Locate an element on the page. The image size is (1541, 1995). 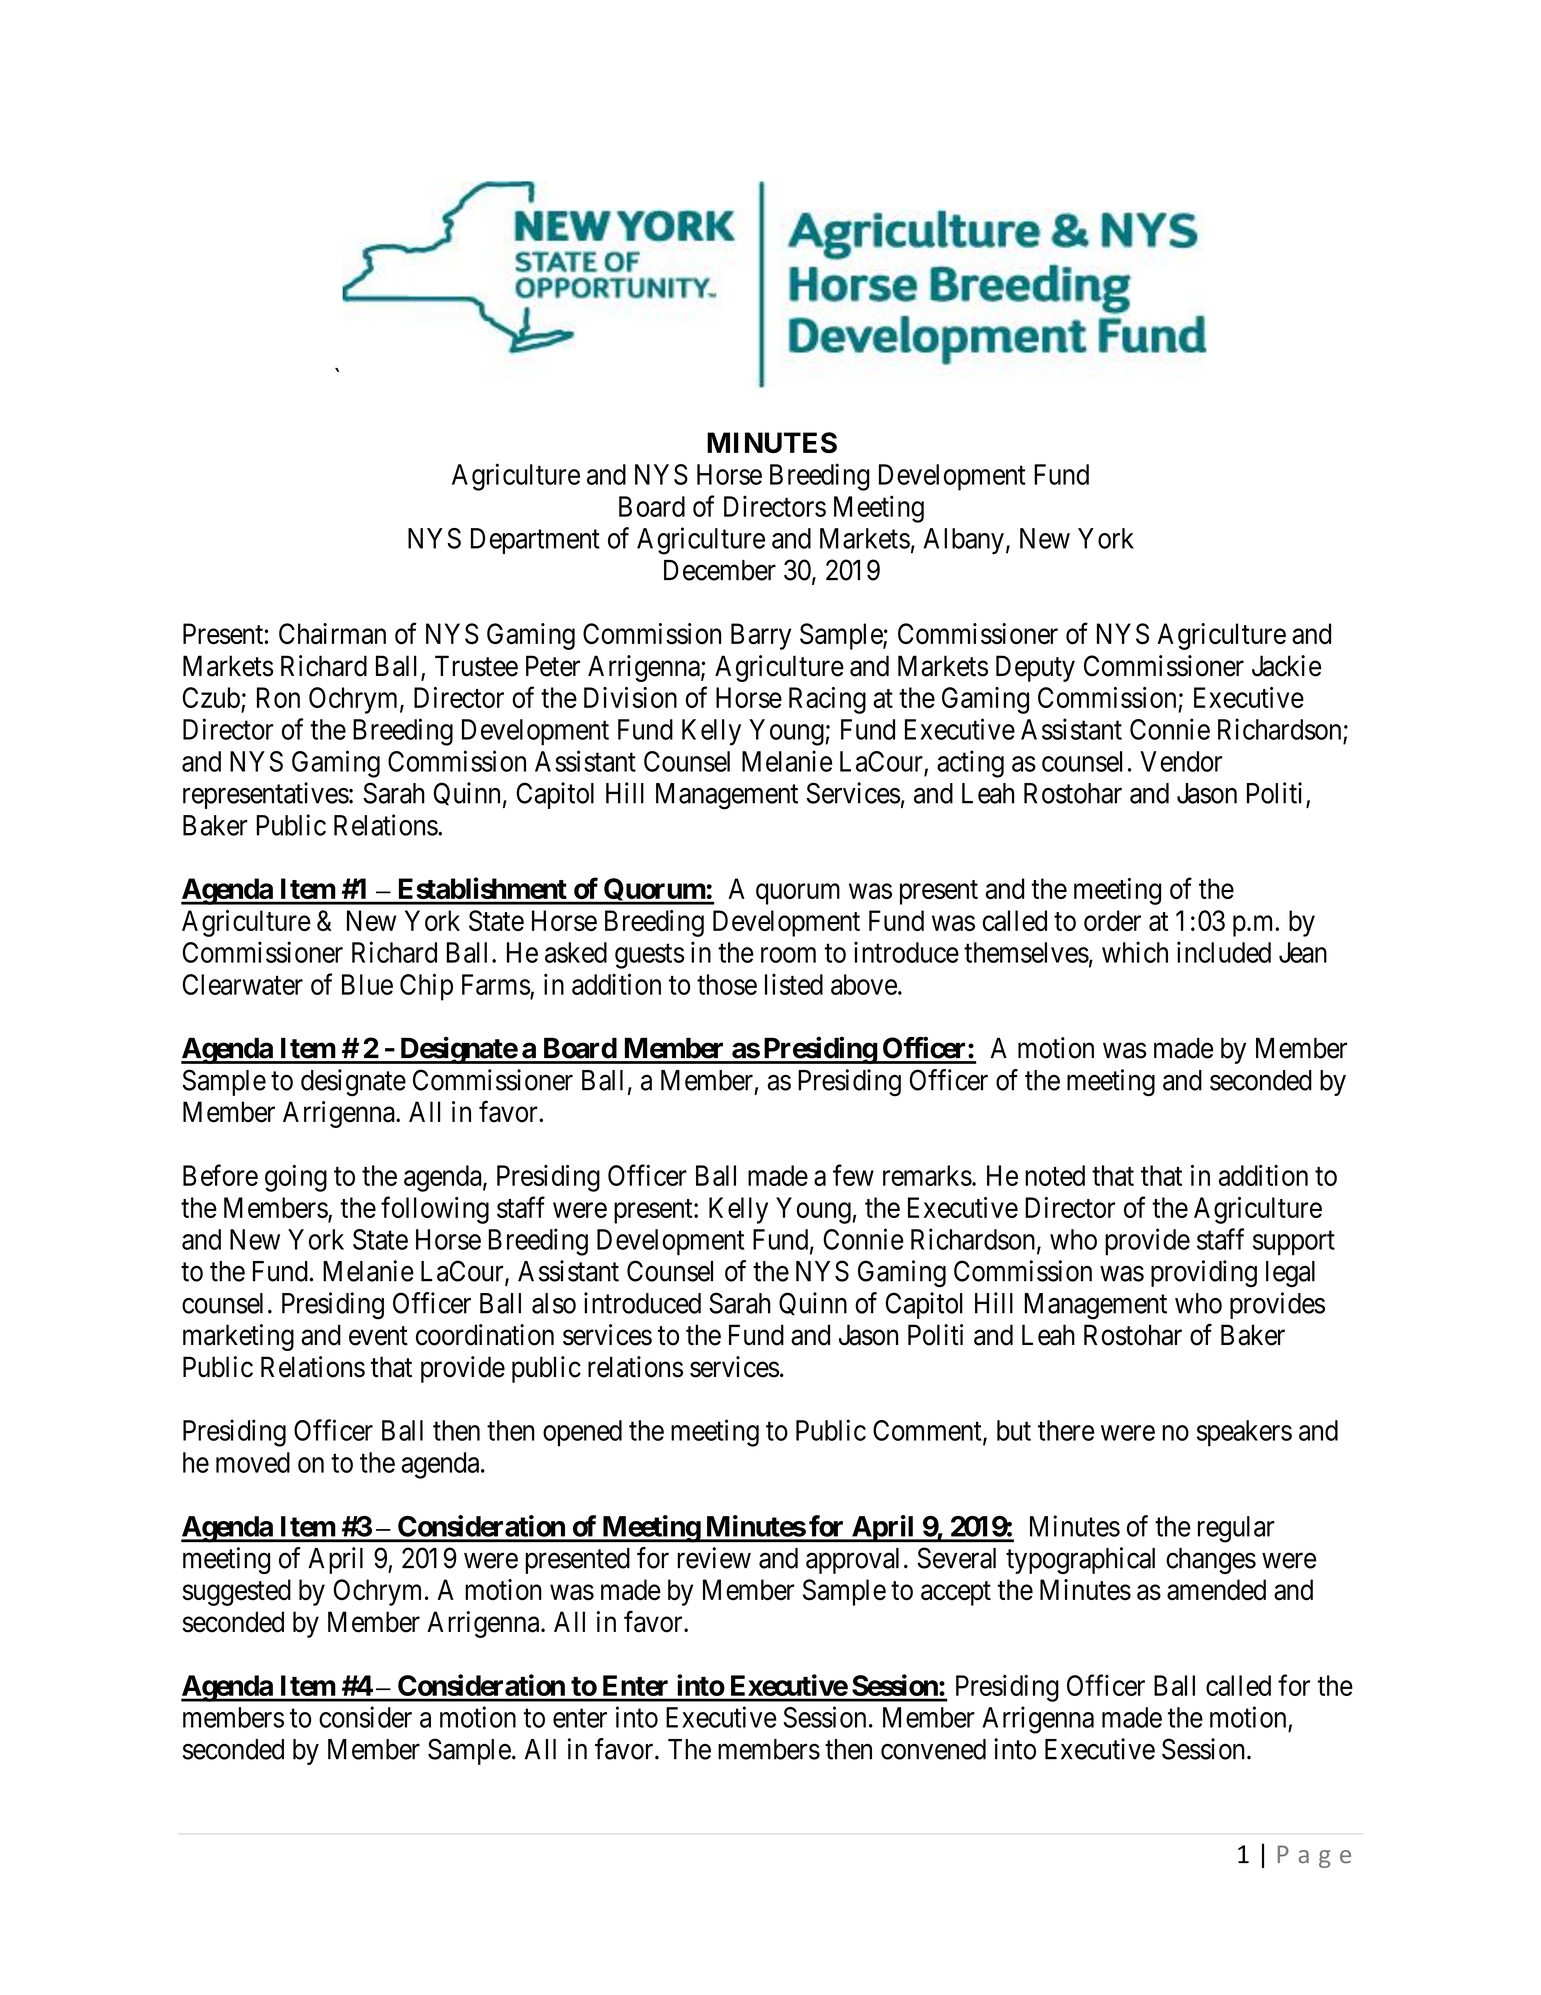
order is located at coordinates (1112, 920).
